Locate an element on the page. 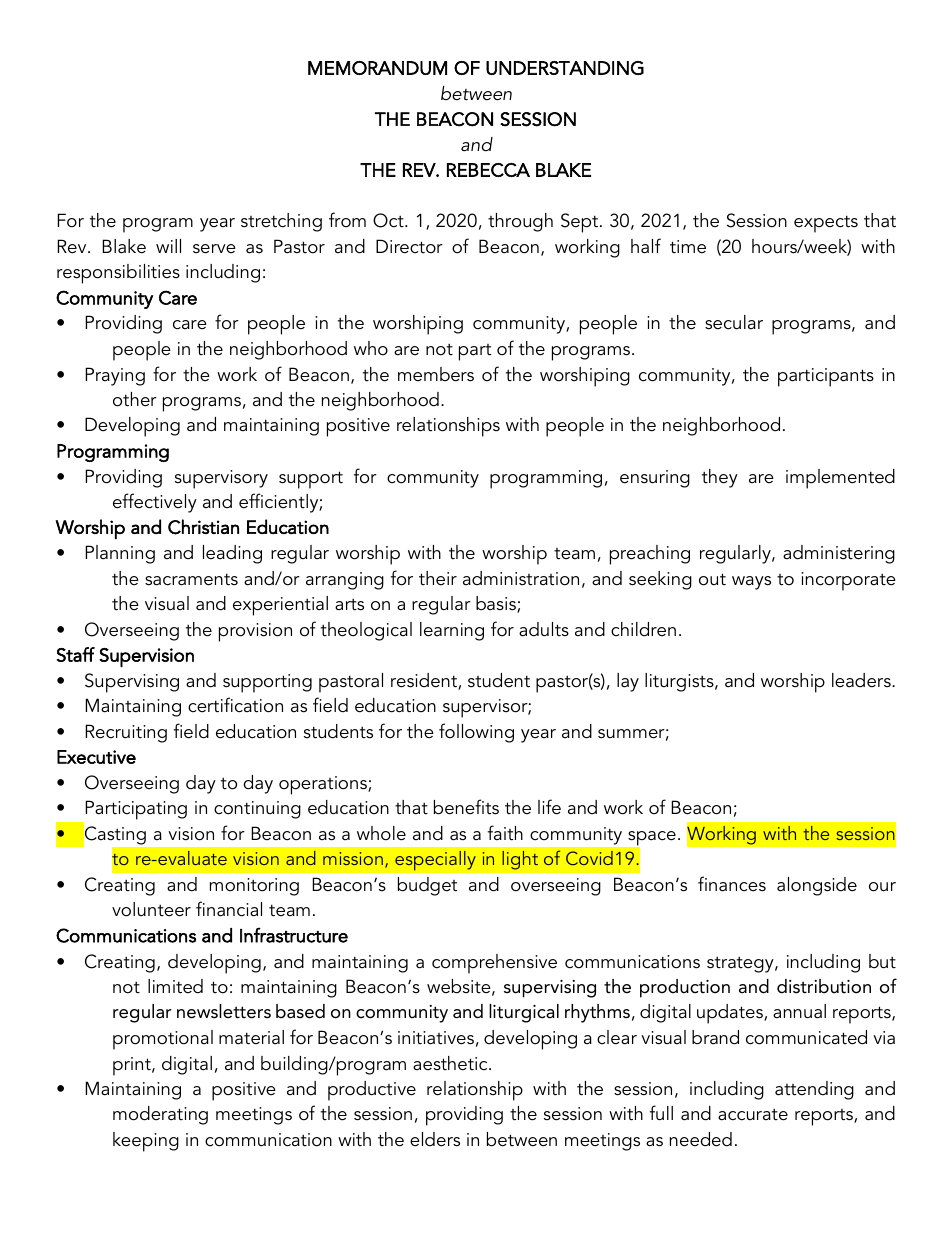 The image size is (952, 1233). implemented is located at coordinates (840, 479).
